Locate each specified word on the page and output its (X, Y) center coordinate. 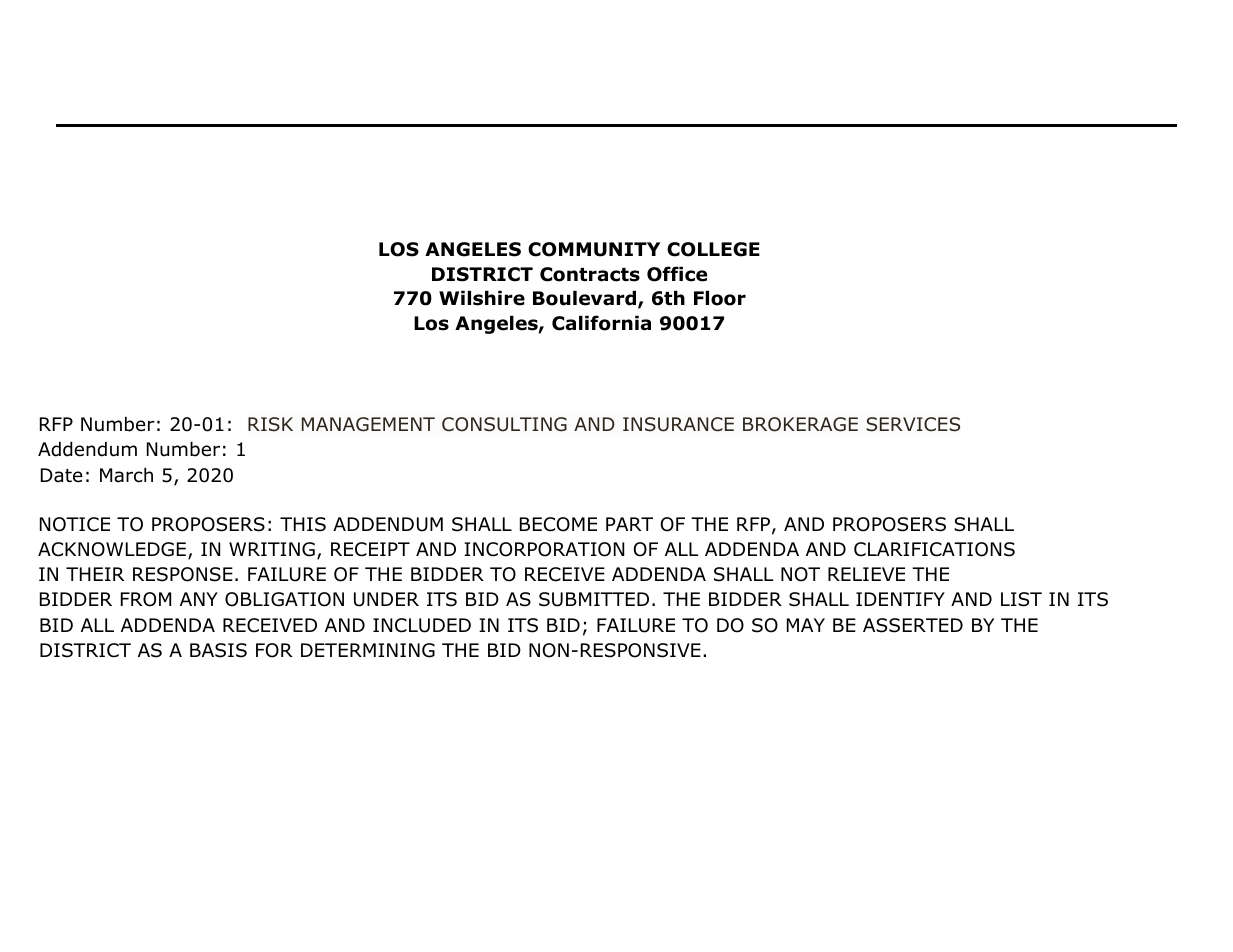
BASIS (218, 650)
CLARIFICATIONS (934, 549)
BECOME (558, 524)
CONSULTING (504, 424)
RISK (270, 424)
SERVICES (913, 424)
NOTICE (75, 524)
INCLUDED (422, 625)
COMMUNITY (594, 249)
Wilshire (482, 298)
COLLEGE (713, 249)
